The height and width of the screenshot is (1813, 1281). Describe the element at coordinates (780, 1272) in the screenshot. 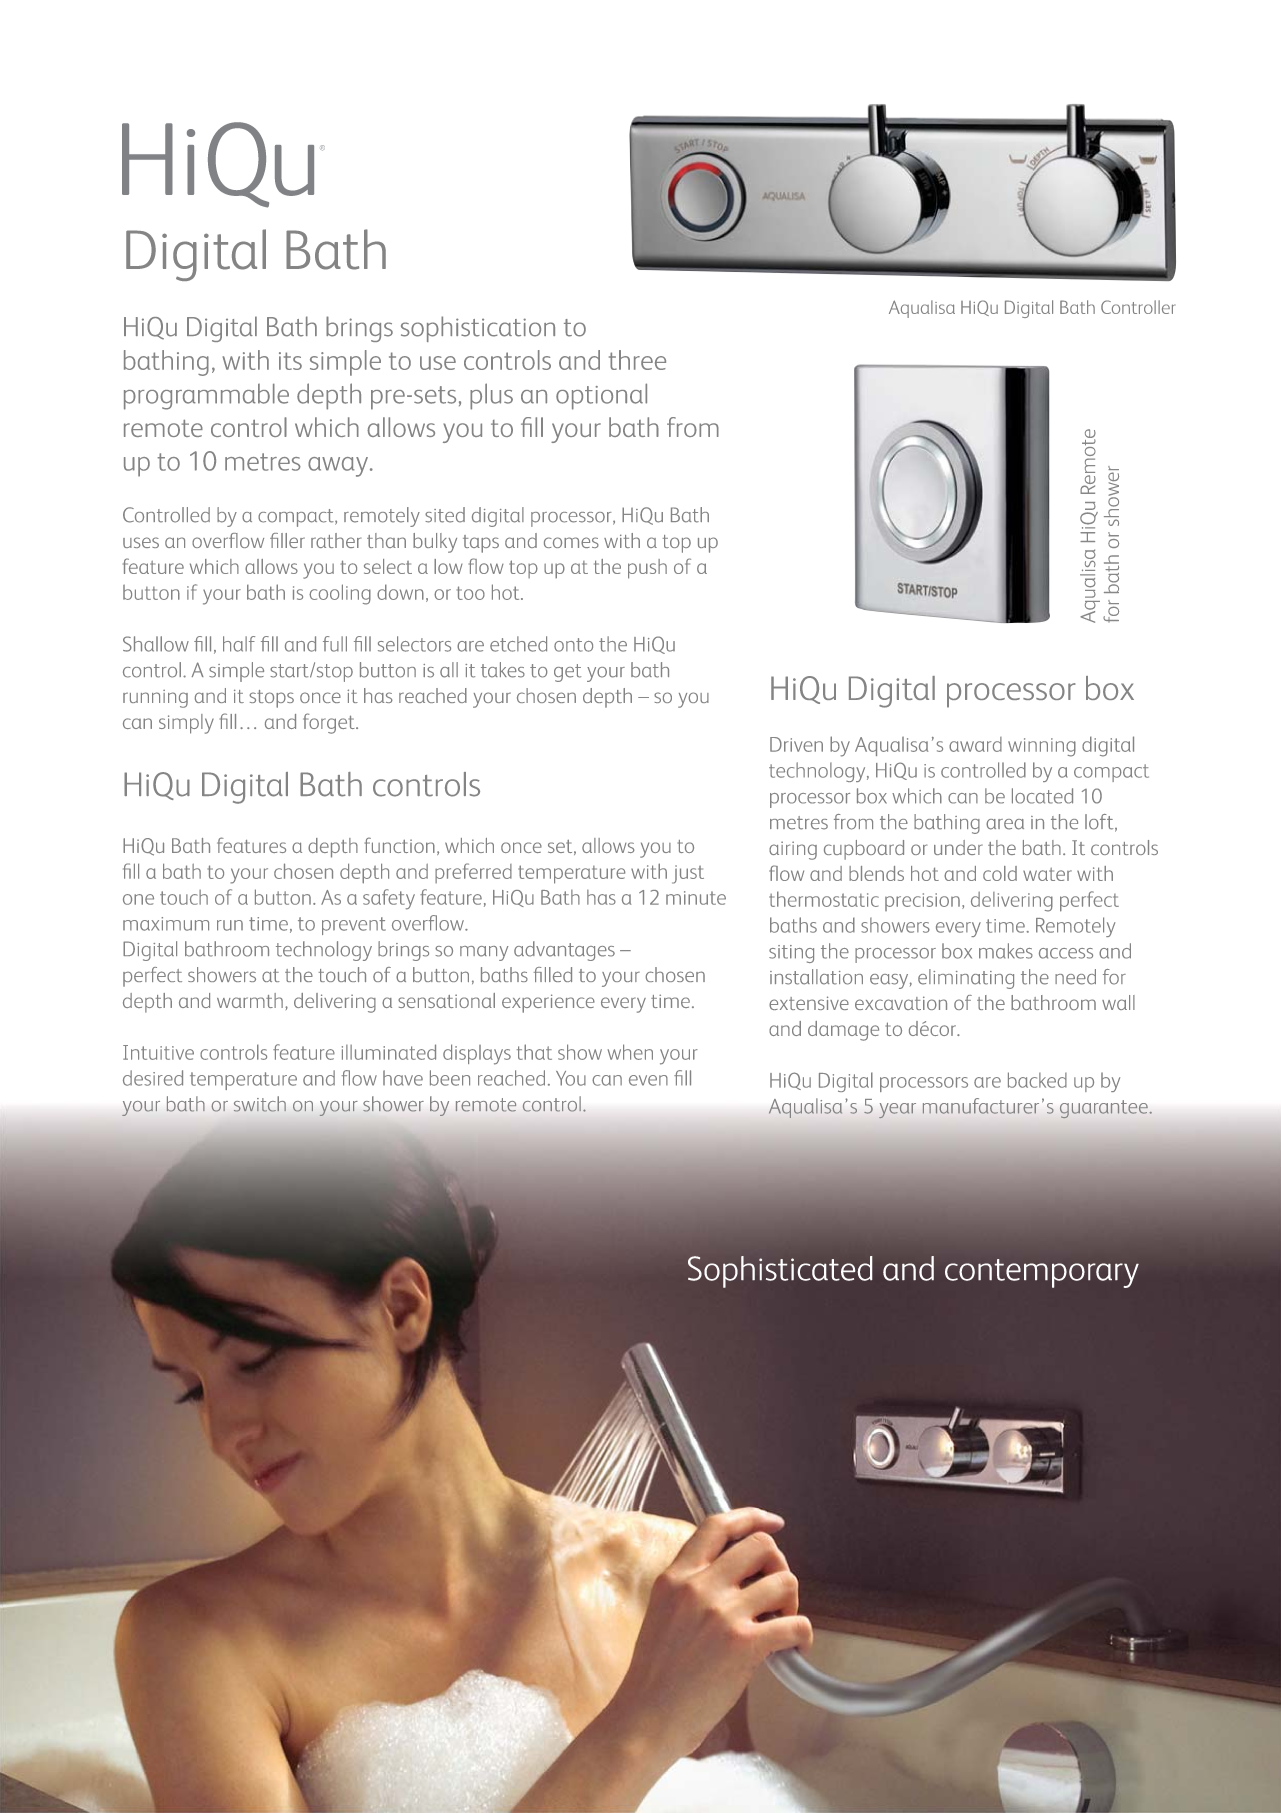

I see `Sophisticated` at that location.
